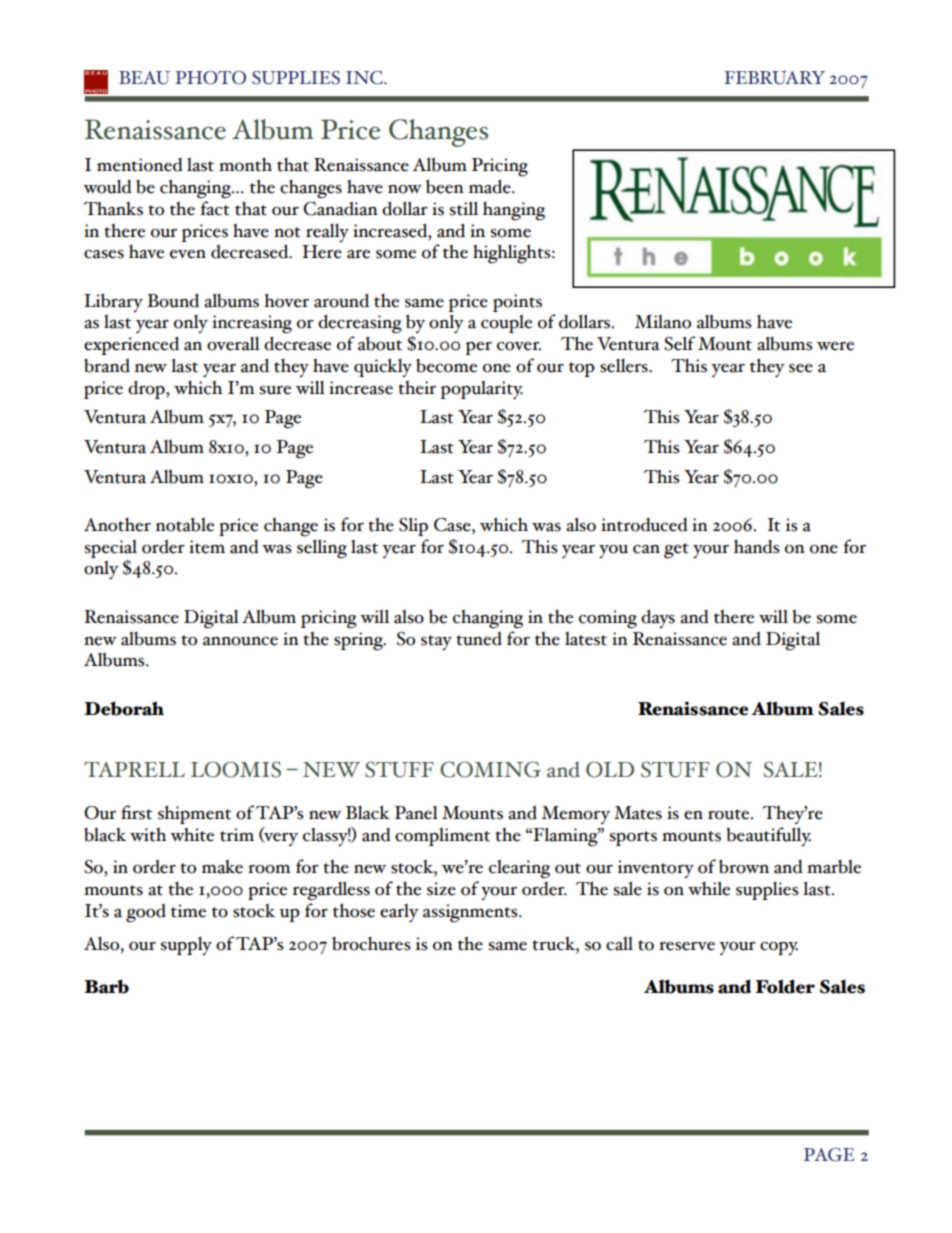 This screenshot has width=952, height=1233. Describe the element at coordinates (801, 368) in the screenshot. I see `see` at that location.
